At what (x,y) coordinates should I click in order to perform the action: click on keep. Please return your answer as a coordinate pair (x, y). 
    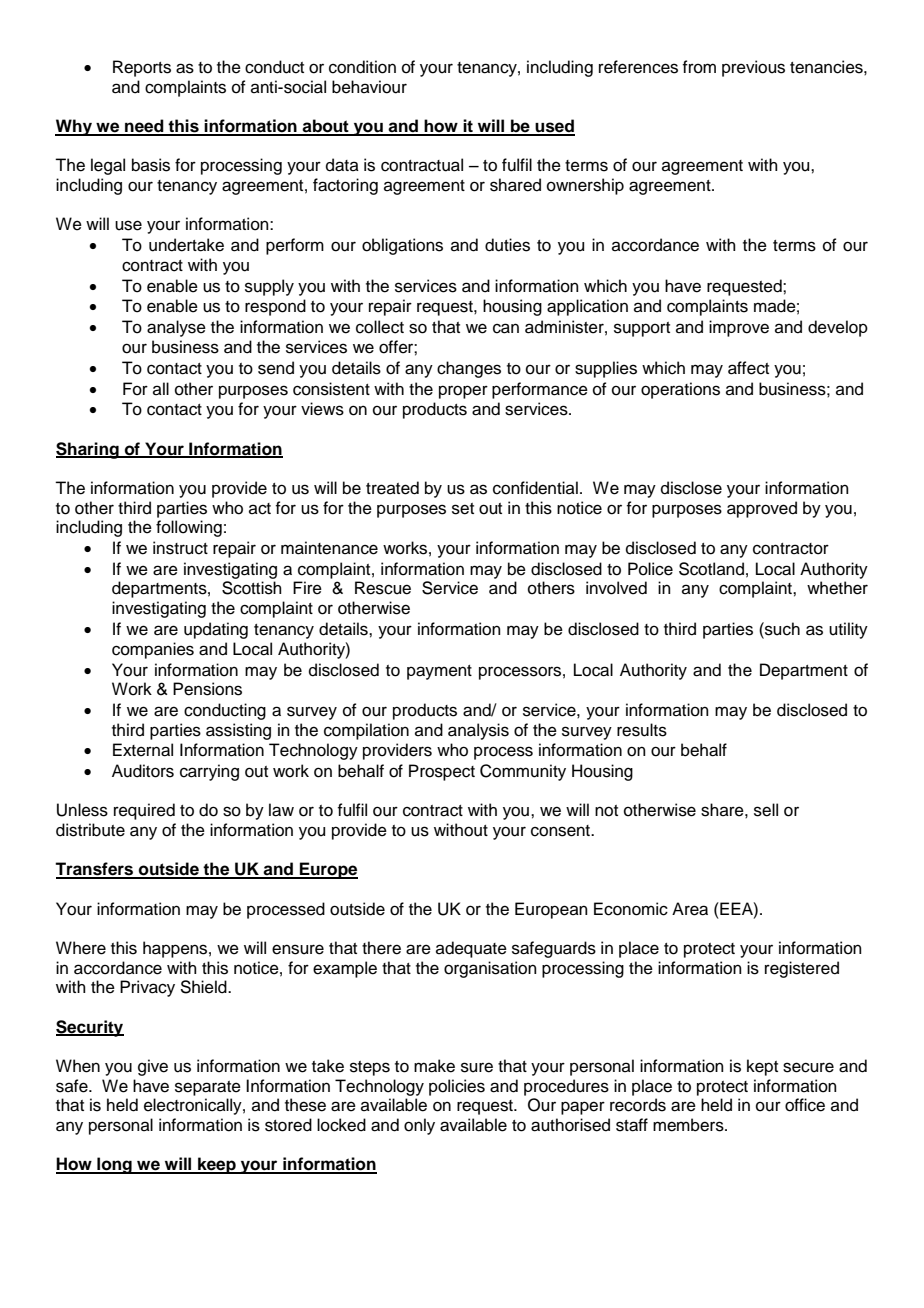
    Looking at the image, I should click on (217, 1165).
